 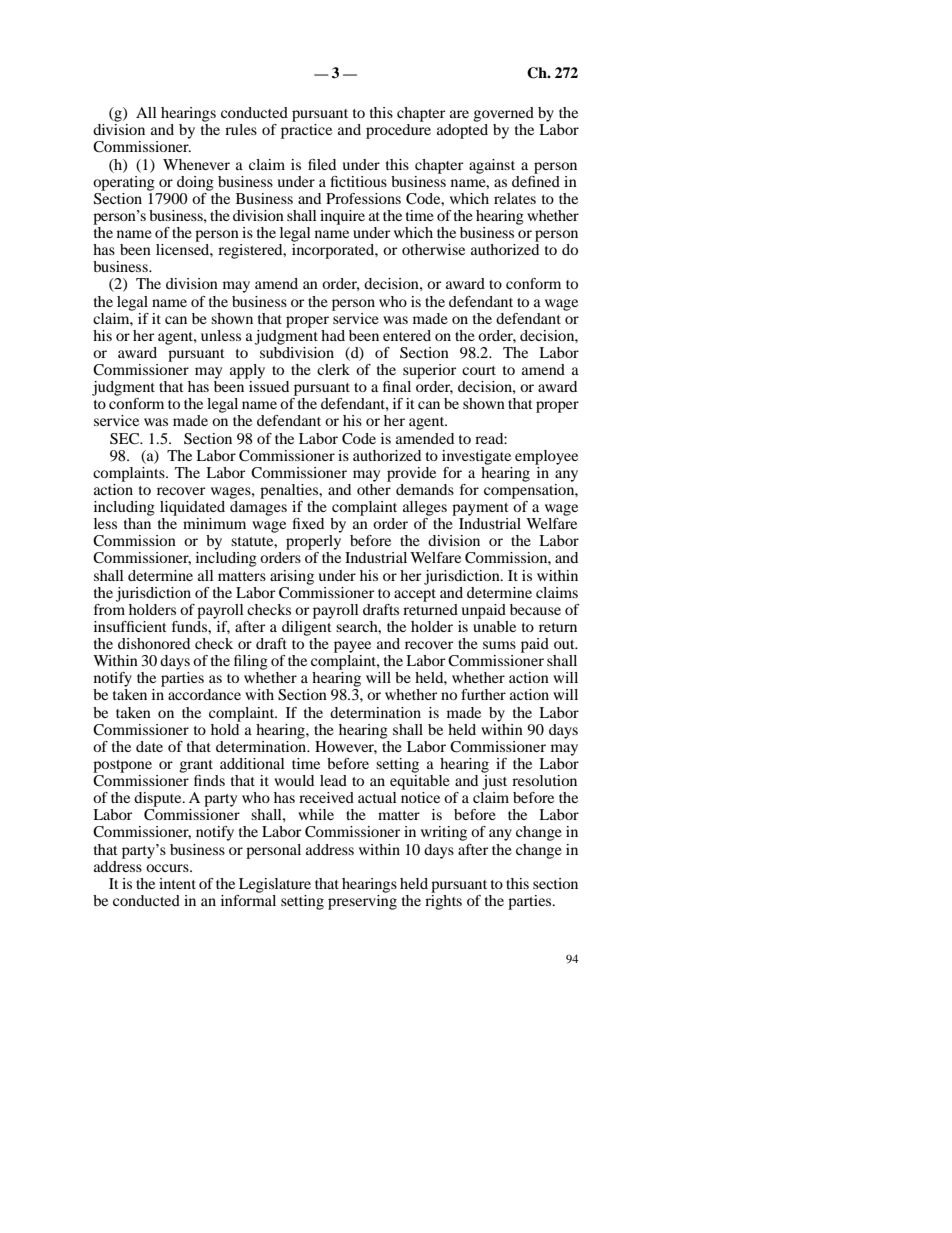 I want to click on dishonored, so click(x=154, y=643).
